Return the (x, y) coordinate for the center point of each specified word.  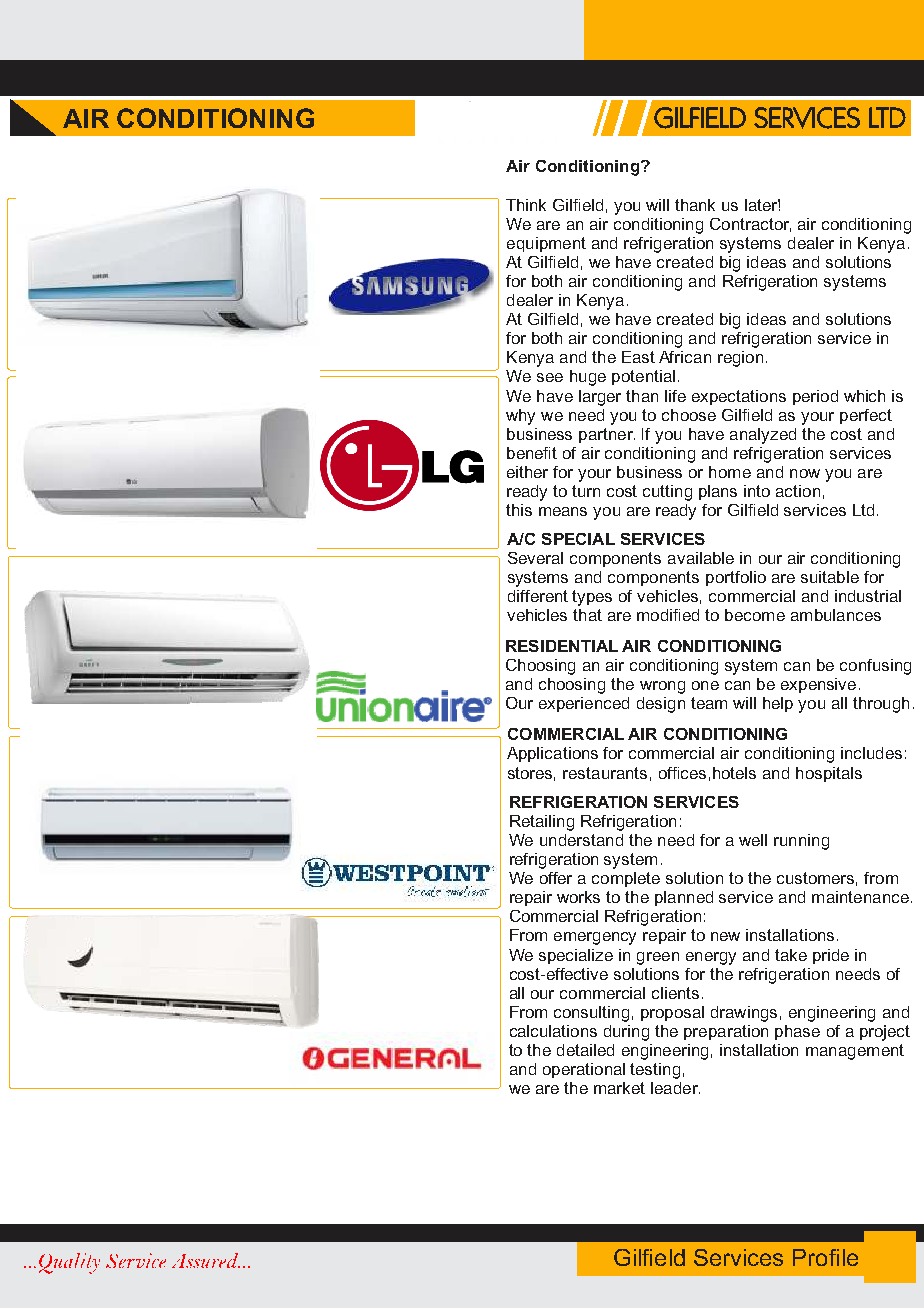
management (855, 1052)
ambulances (836, 615)
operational (584, 1070)
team (709, 703)
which (864, 396)
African (685, 357)
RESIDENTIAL (562, 646)
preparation (726, 1032)
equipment (546, 244)
